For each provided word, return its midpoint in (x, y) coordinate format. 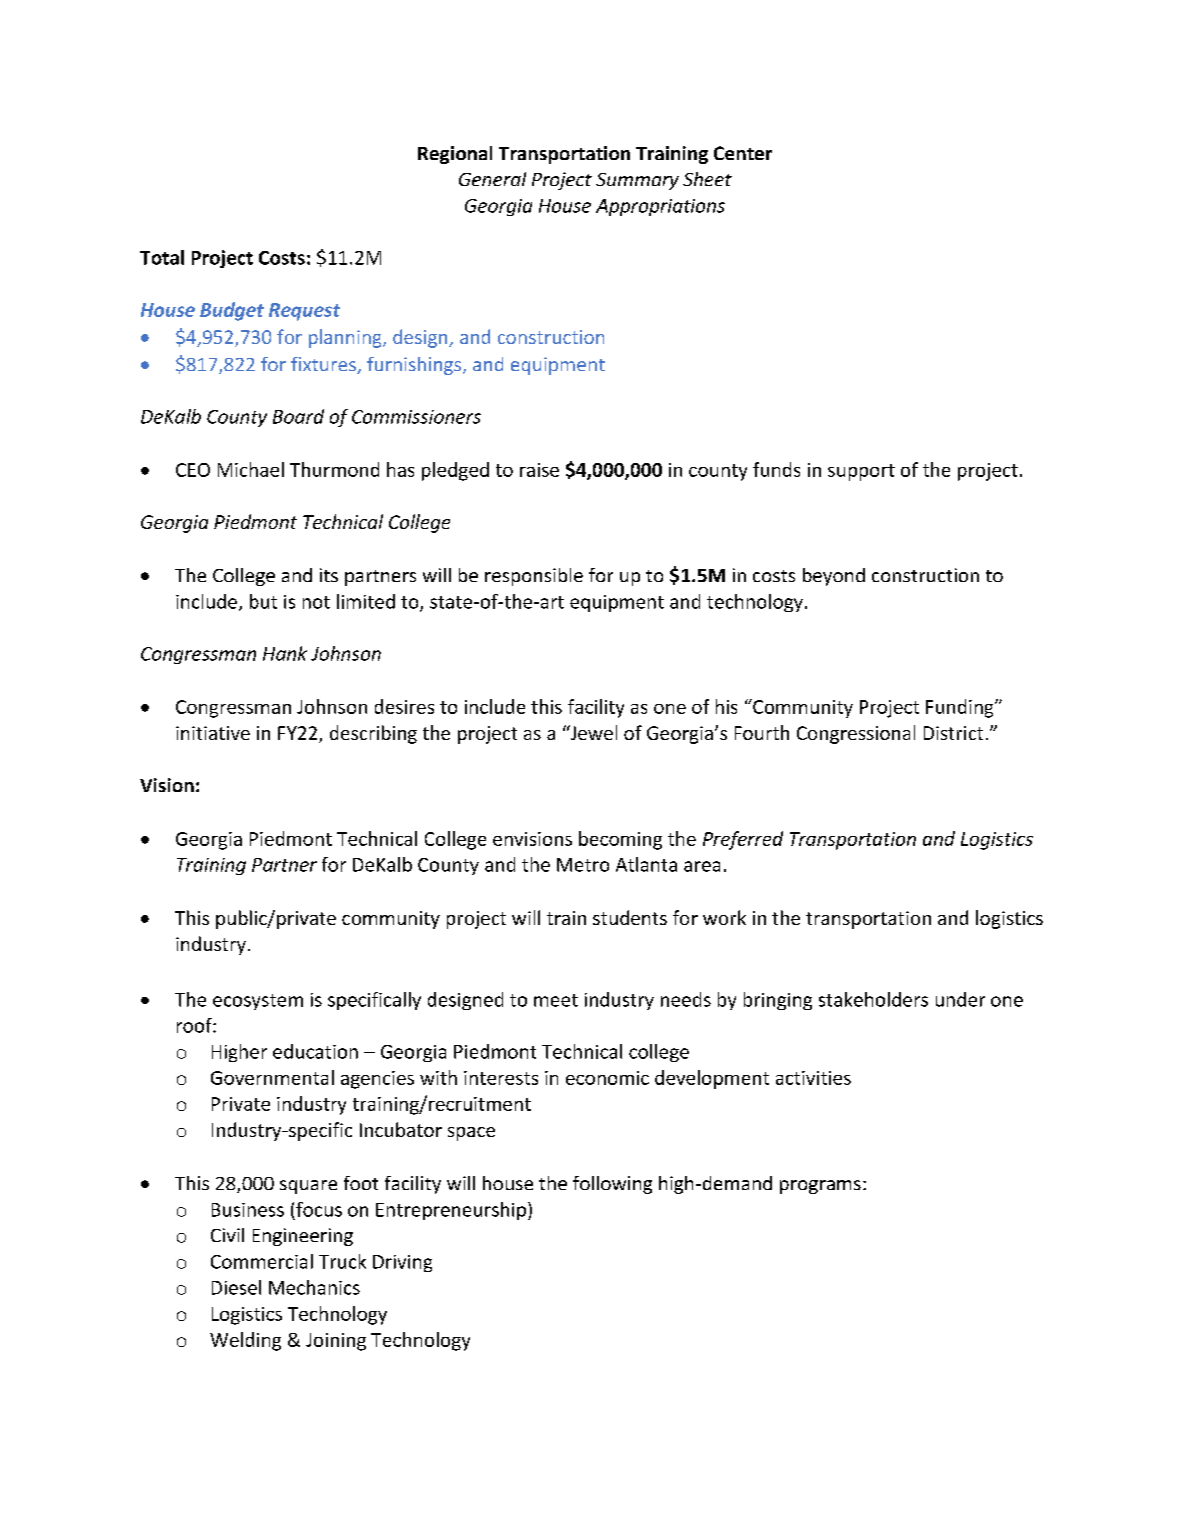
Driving (402, 1263)
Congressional (856, 734)
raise (539, 470)
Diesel (236, 1287)
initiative (213, 733)
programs (820, 1187)
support (861, 472)
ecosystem (258, 1002)
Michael (251, 469)
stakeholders (873, 999)
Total (162, 257)
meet (556, 1000)
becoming (620, 840)
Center (743, 153)
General (492, 179)
